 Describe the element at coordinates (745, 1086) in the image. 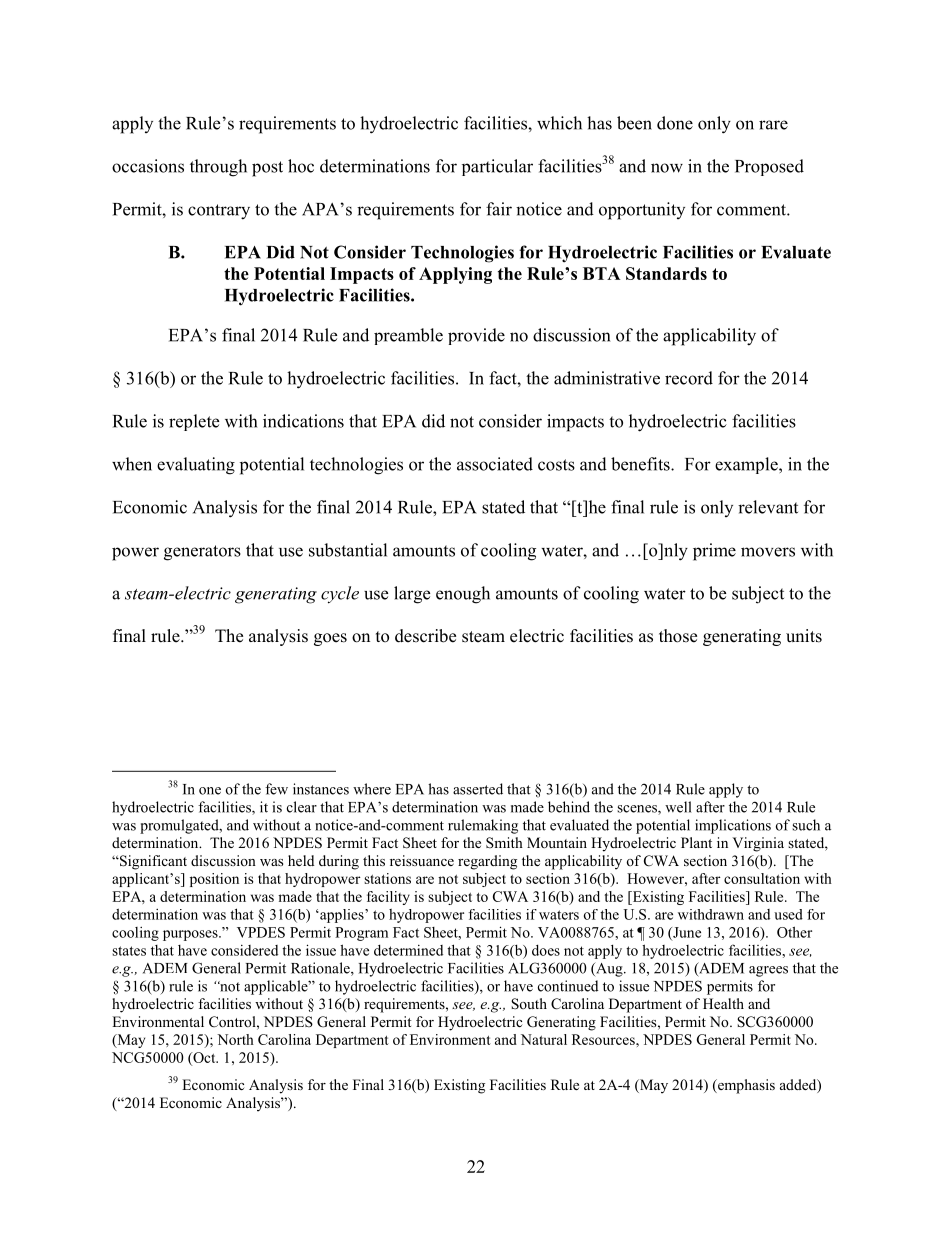

I see `emphasis` at that location.
